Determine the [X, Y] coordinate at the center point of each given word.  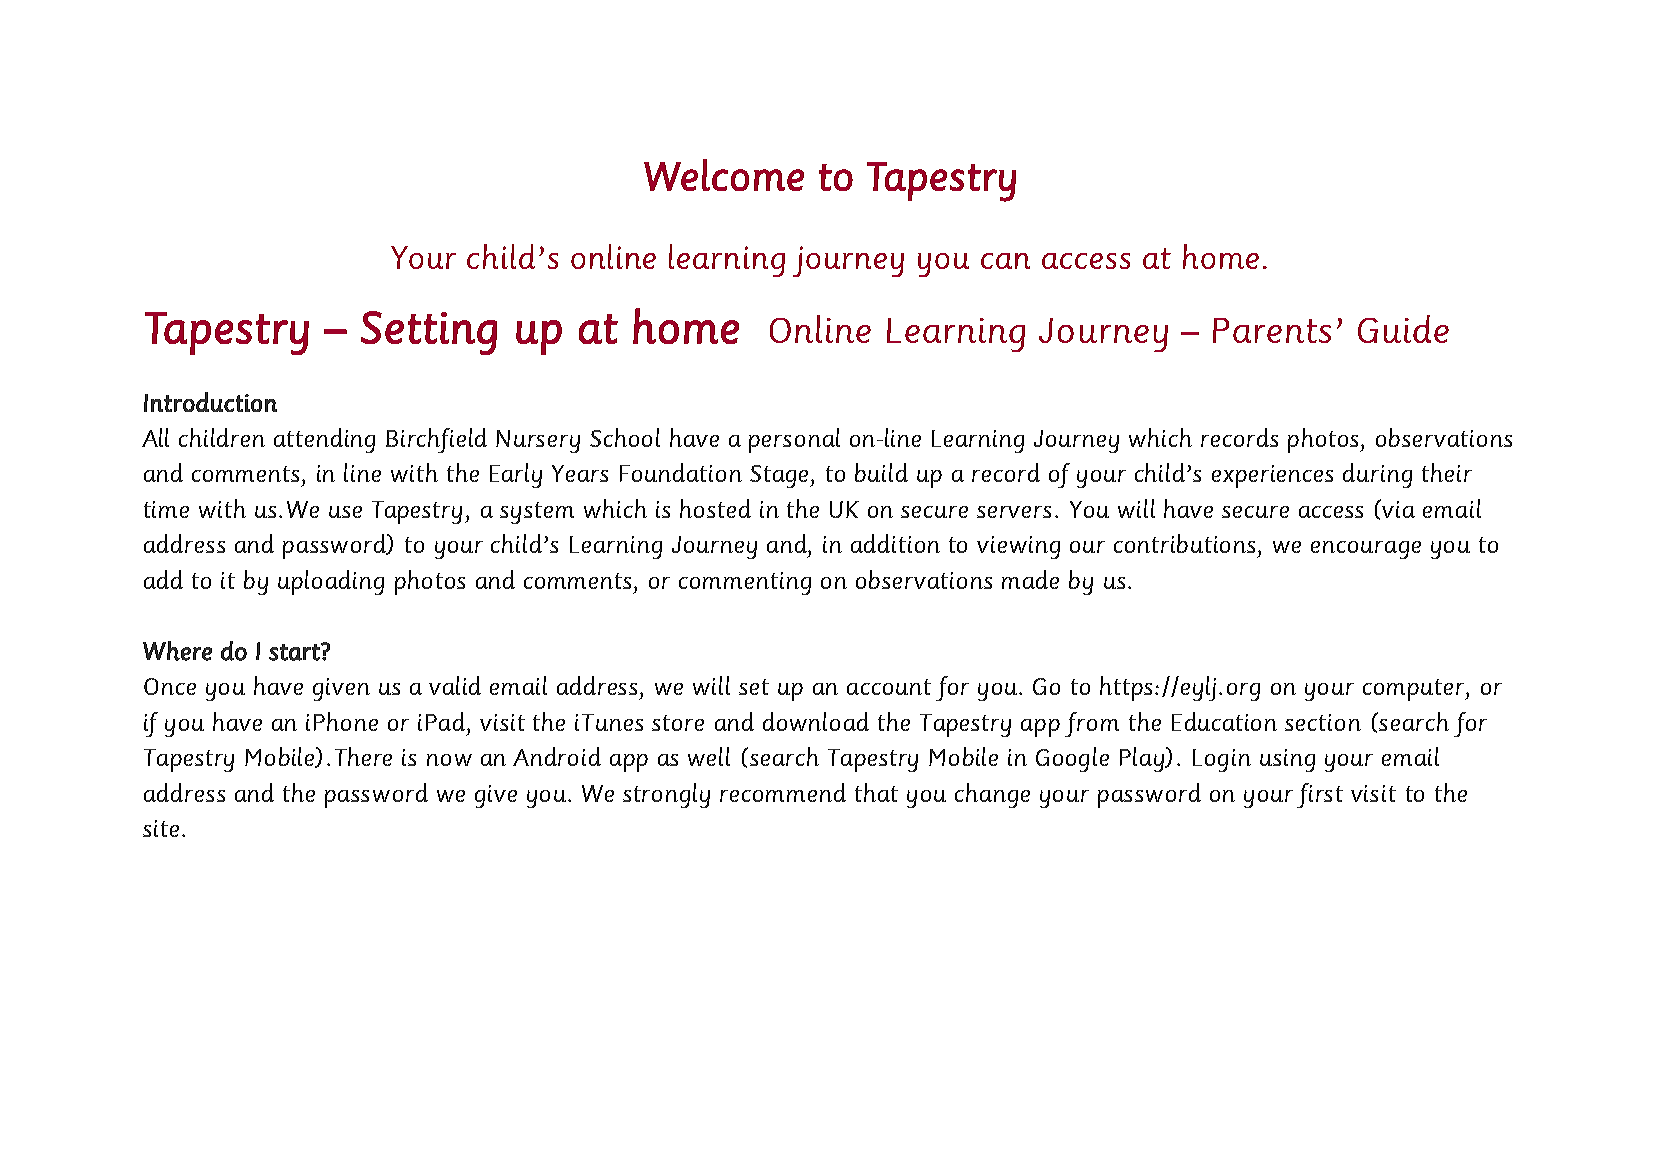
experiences [1272, 476]
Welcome [724, 175]
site [161, 828]
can [1005, 261]
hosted [715, 508]
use [345, 512]
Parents [1272, 330]
